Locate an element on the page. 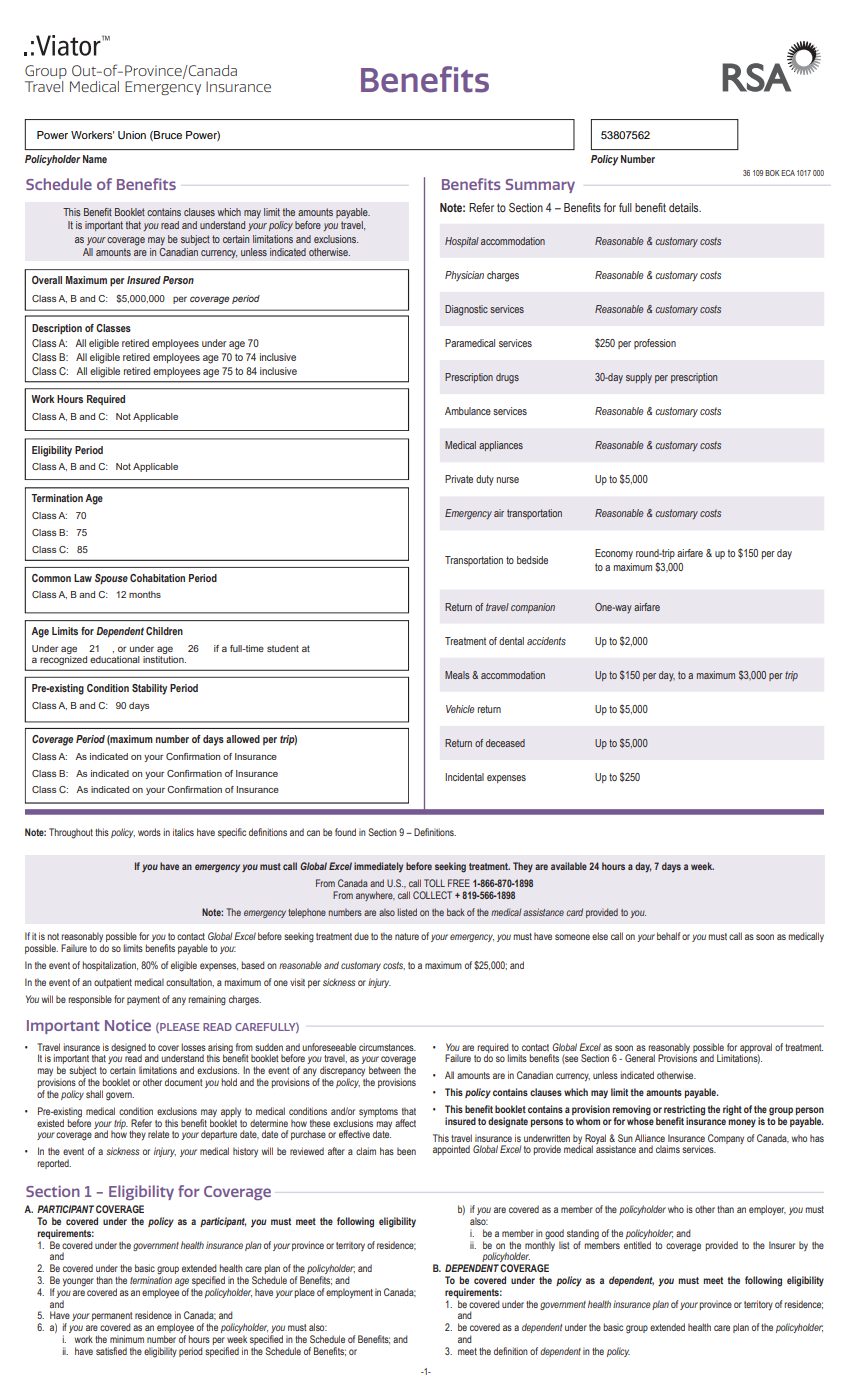 The image size is (849, 1400). employment is located at coordinates (349, 1293).
